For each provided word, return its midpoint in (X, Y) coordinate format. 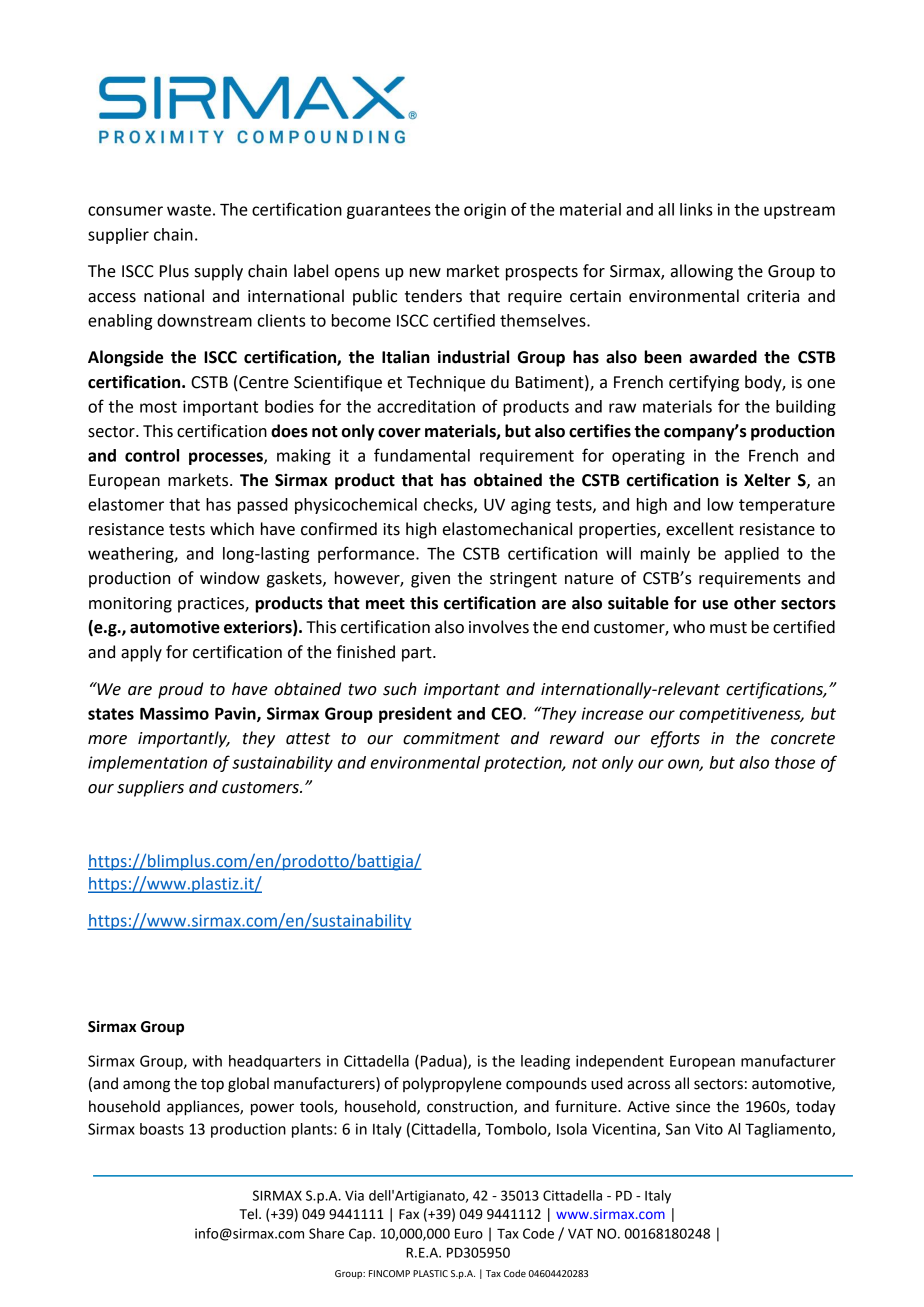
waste (189, 210)
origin (485, 211)
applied (752, 555)
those (795, 762)
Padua (442, 1062)
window (230, 578)
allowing (702, 272)
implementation (147, 764)
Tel (249, 1214)
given (430, 580)
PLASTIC (430, 1273)
